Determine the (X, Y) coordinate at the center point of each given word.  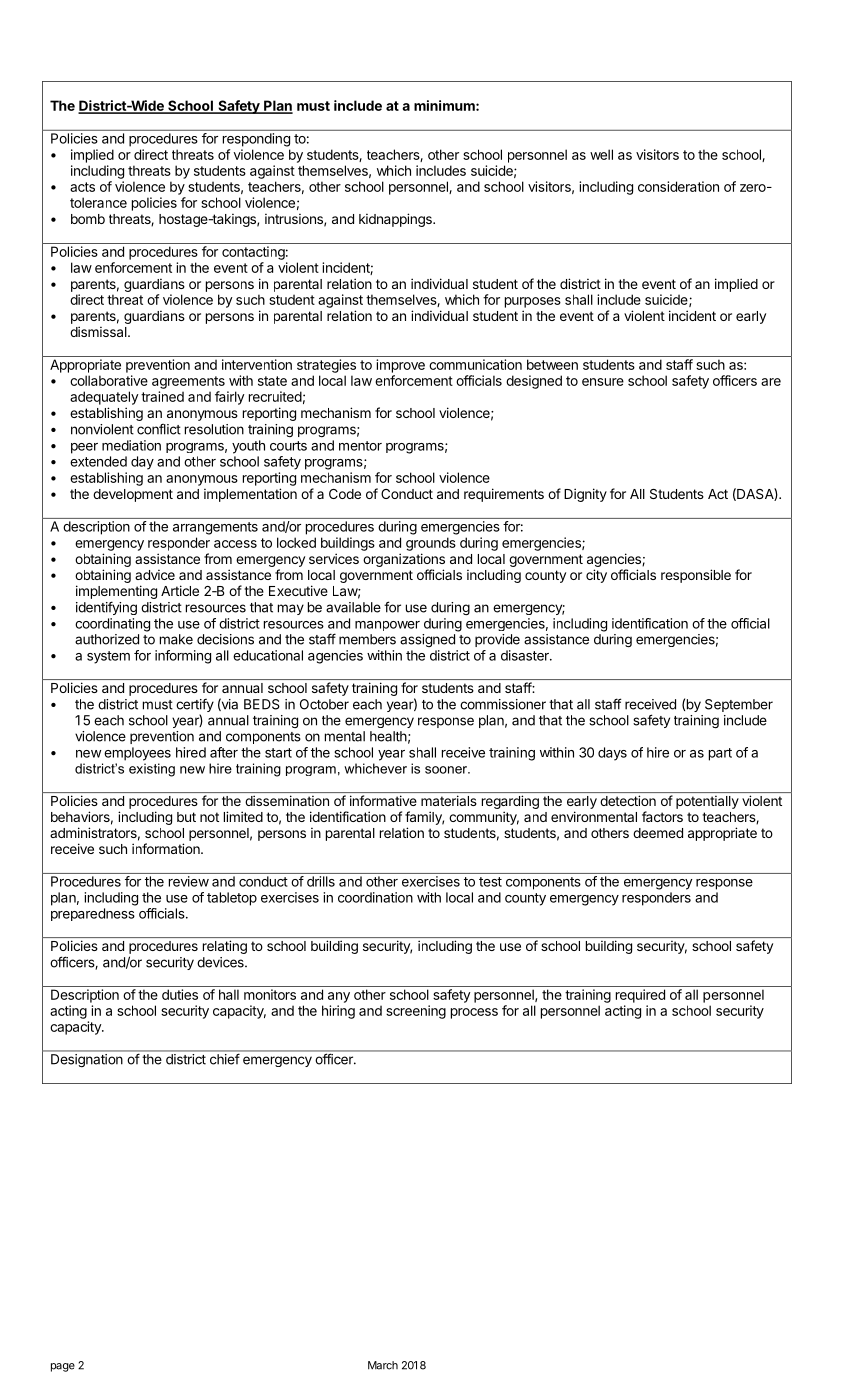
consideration (678, 186)
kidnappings (396, 220)
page (63, 1367)
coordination (375, 897)
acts (82, 187)
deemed (658, 833)
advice (155, 574)
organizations (404, 560)
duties (180, 994)
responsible (696, 576)
